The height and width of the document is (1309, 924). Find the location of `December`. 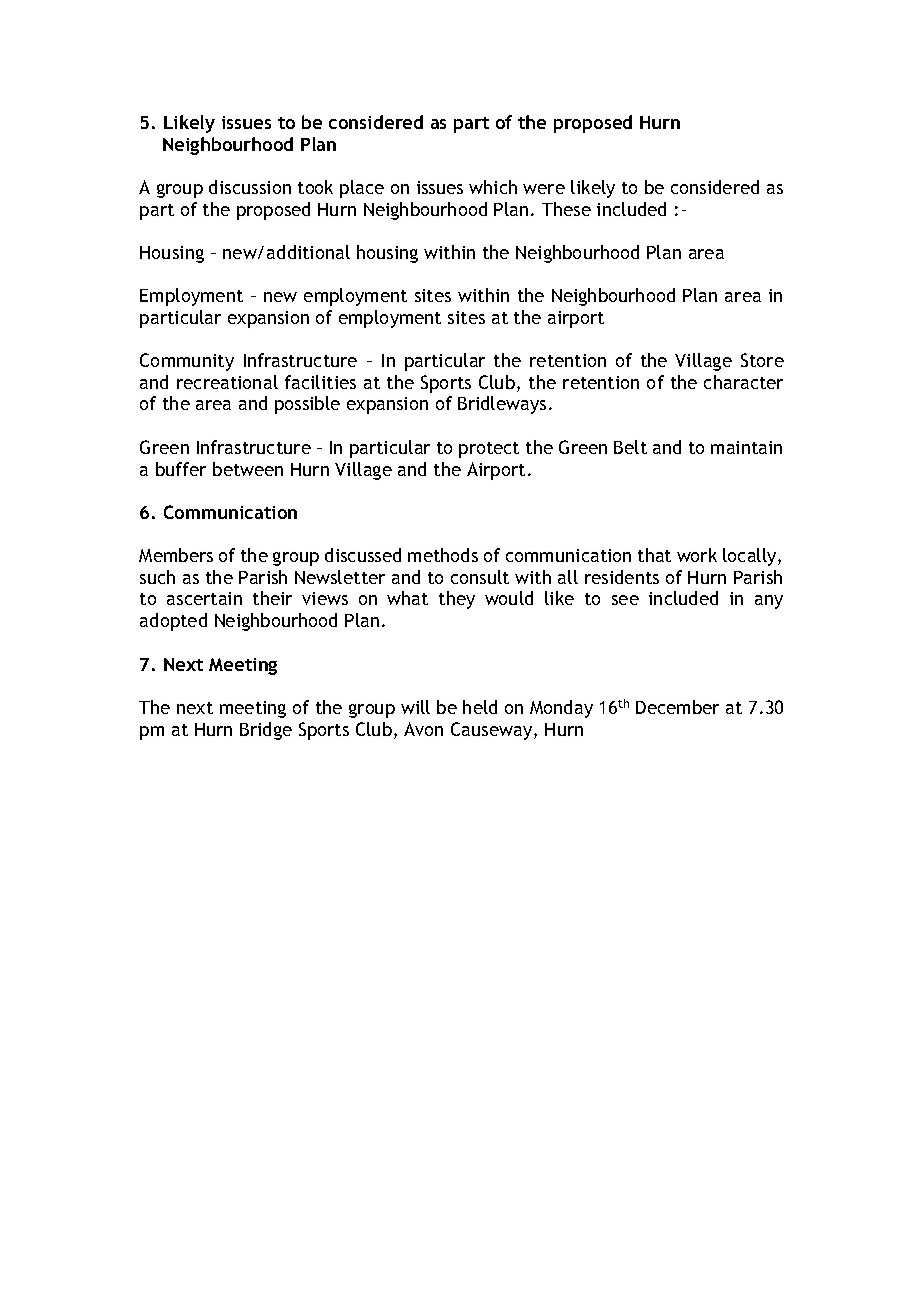

December is located at coordinates (677, 707).
